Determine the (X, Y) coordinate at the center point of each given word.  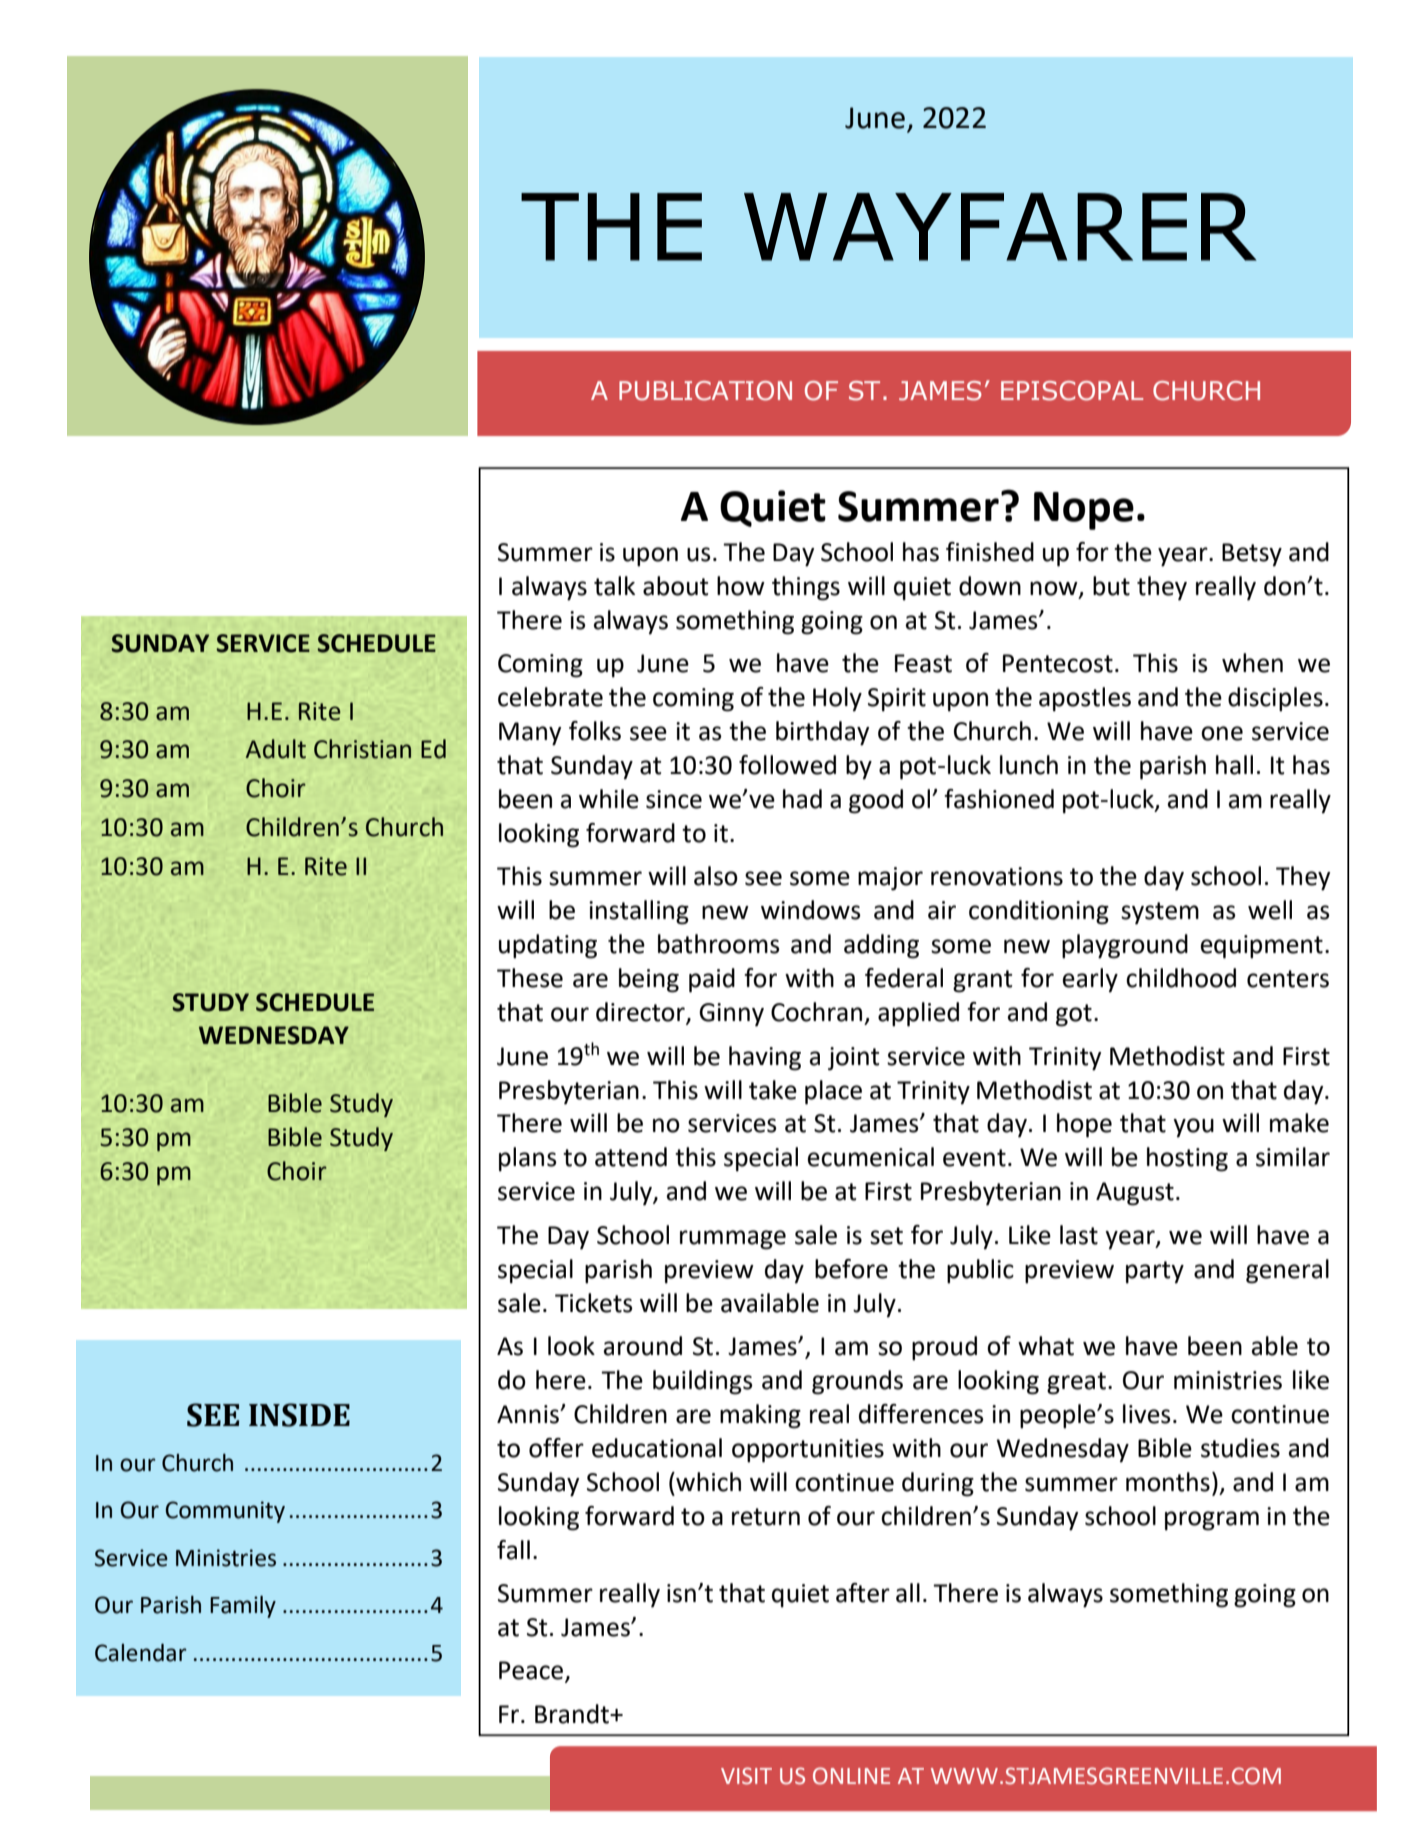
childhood (1181, 978)
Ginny (731, 1015)
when (1252, 663)
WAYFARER (1000, 227)
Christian (362, 749)
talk (614, 586)
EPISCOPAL (1072, 391)
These (530, 978)
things (806, 588)
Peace (532, 1671)
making (760, 1416)
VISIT (746, 1776)
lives (1147, 1414)
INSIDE (299, 1415)
